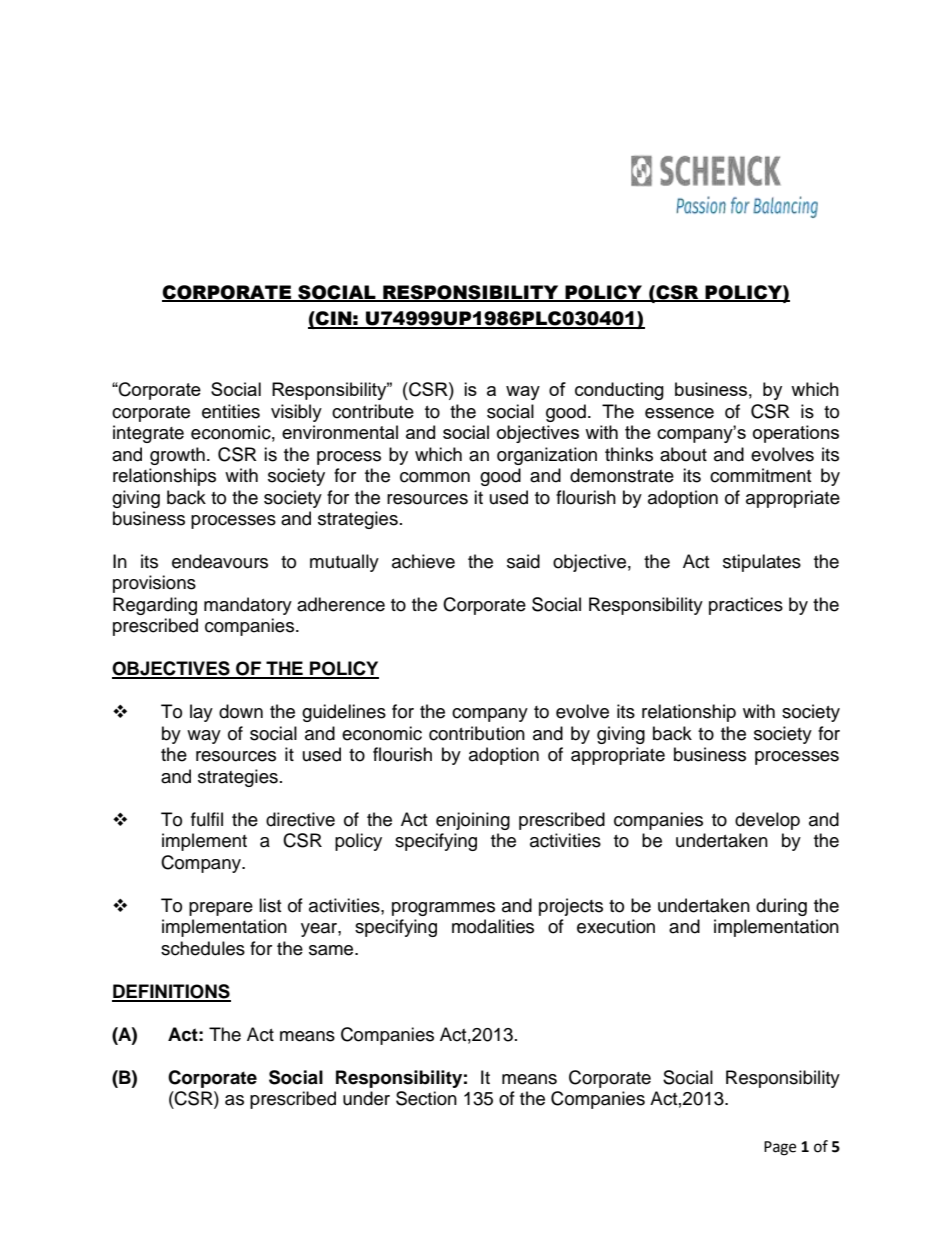  I want to click on contribute, so click(373, 411).
